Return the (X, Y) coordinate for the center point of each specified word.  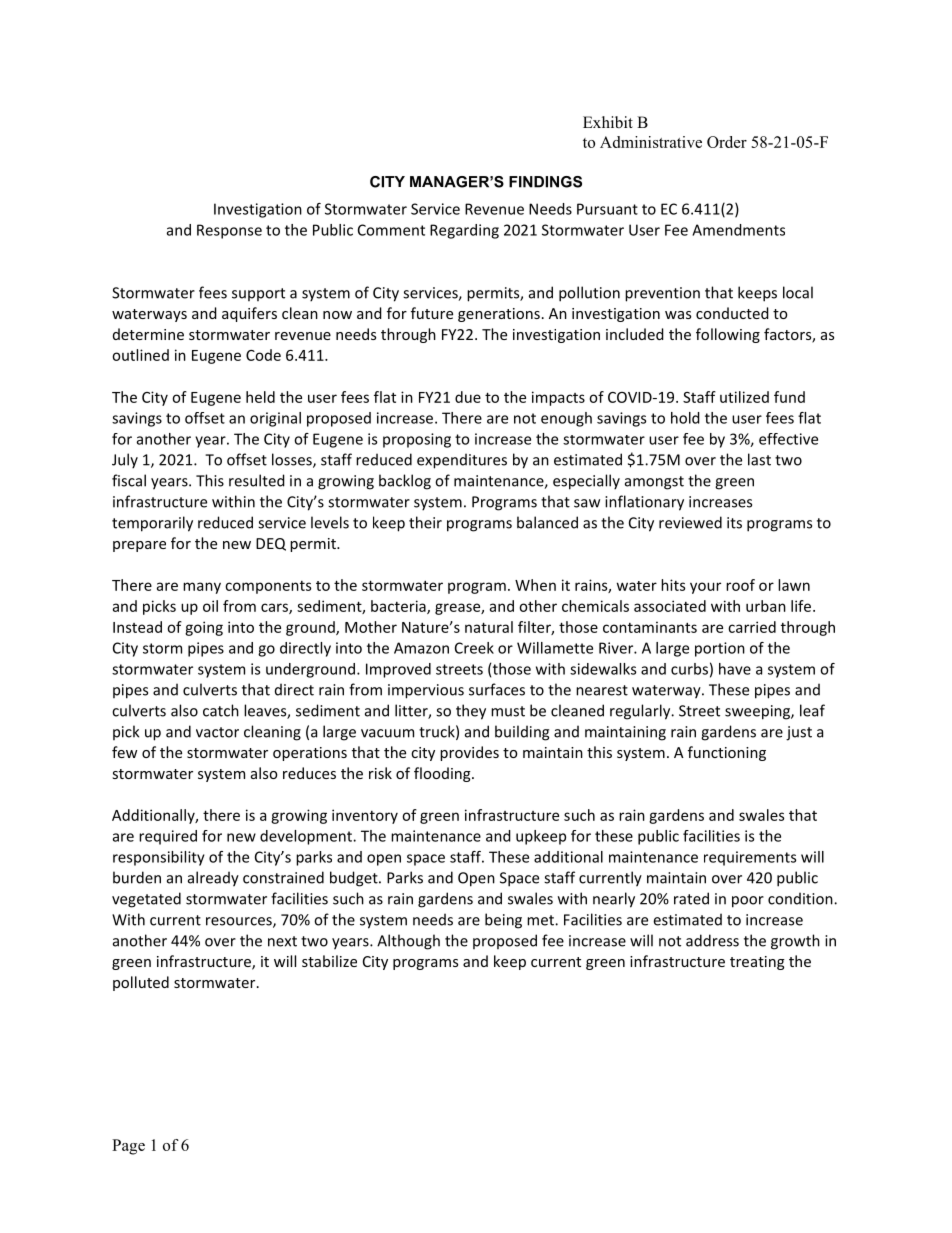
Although (408, 942)
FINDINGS (545, 182)
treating (757, 963)
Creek (474, 648)
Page (128, 1147)
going (204, 628)
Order (727, 142)
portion (720, 649)
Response (229, 231)
